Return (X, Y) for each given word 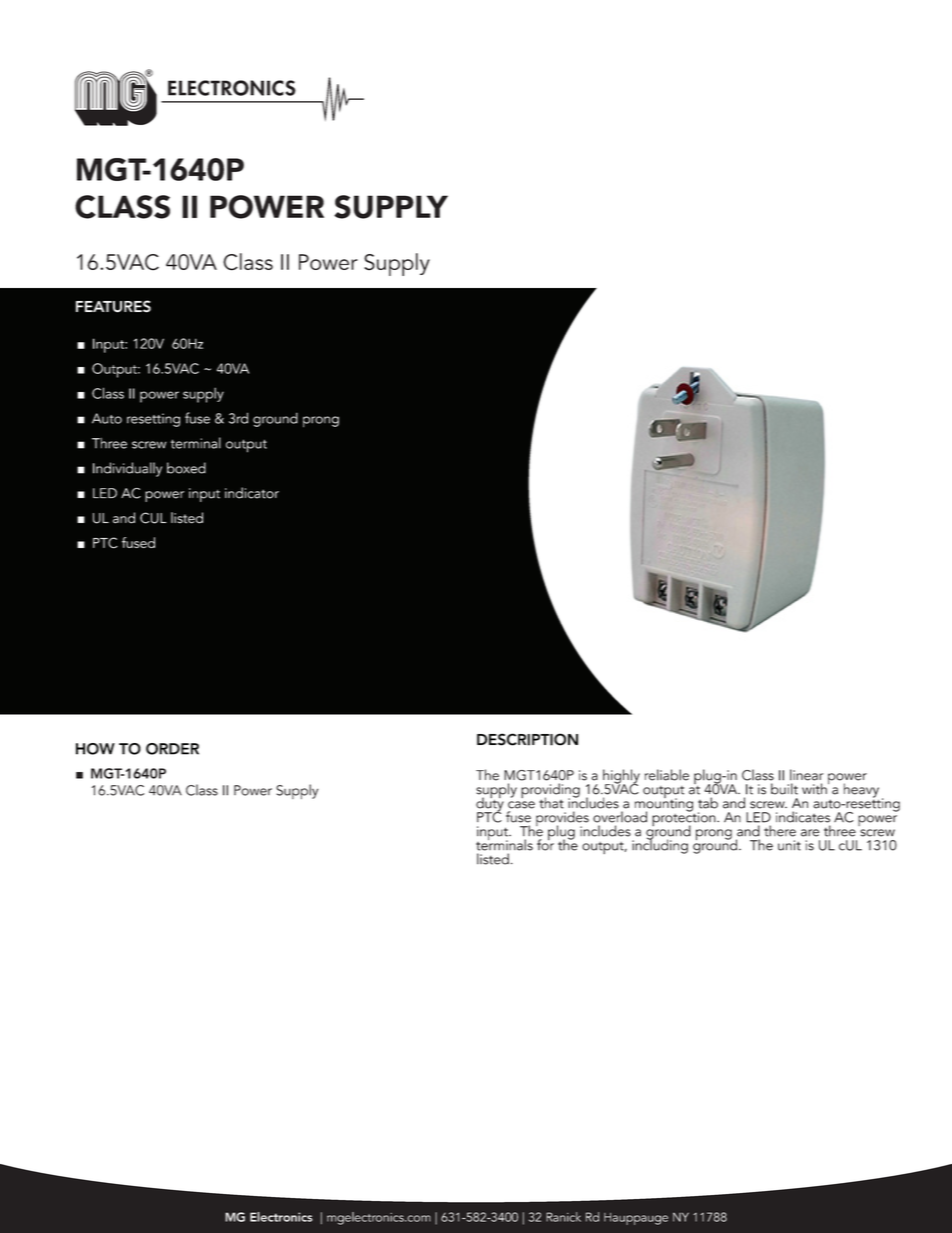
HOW (95, 749)
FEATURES (113, 306)
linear (806, 775)
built (784, 789)
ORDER (172, 749)
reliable (667, 775)
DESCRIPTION (527, 739)
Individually (127, 469)
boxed (186, 468)
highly (621, 777)
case (521, 805)
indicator (252, 493)
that (551, 803)
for (545, 844)
